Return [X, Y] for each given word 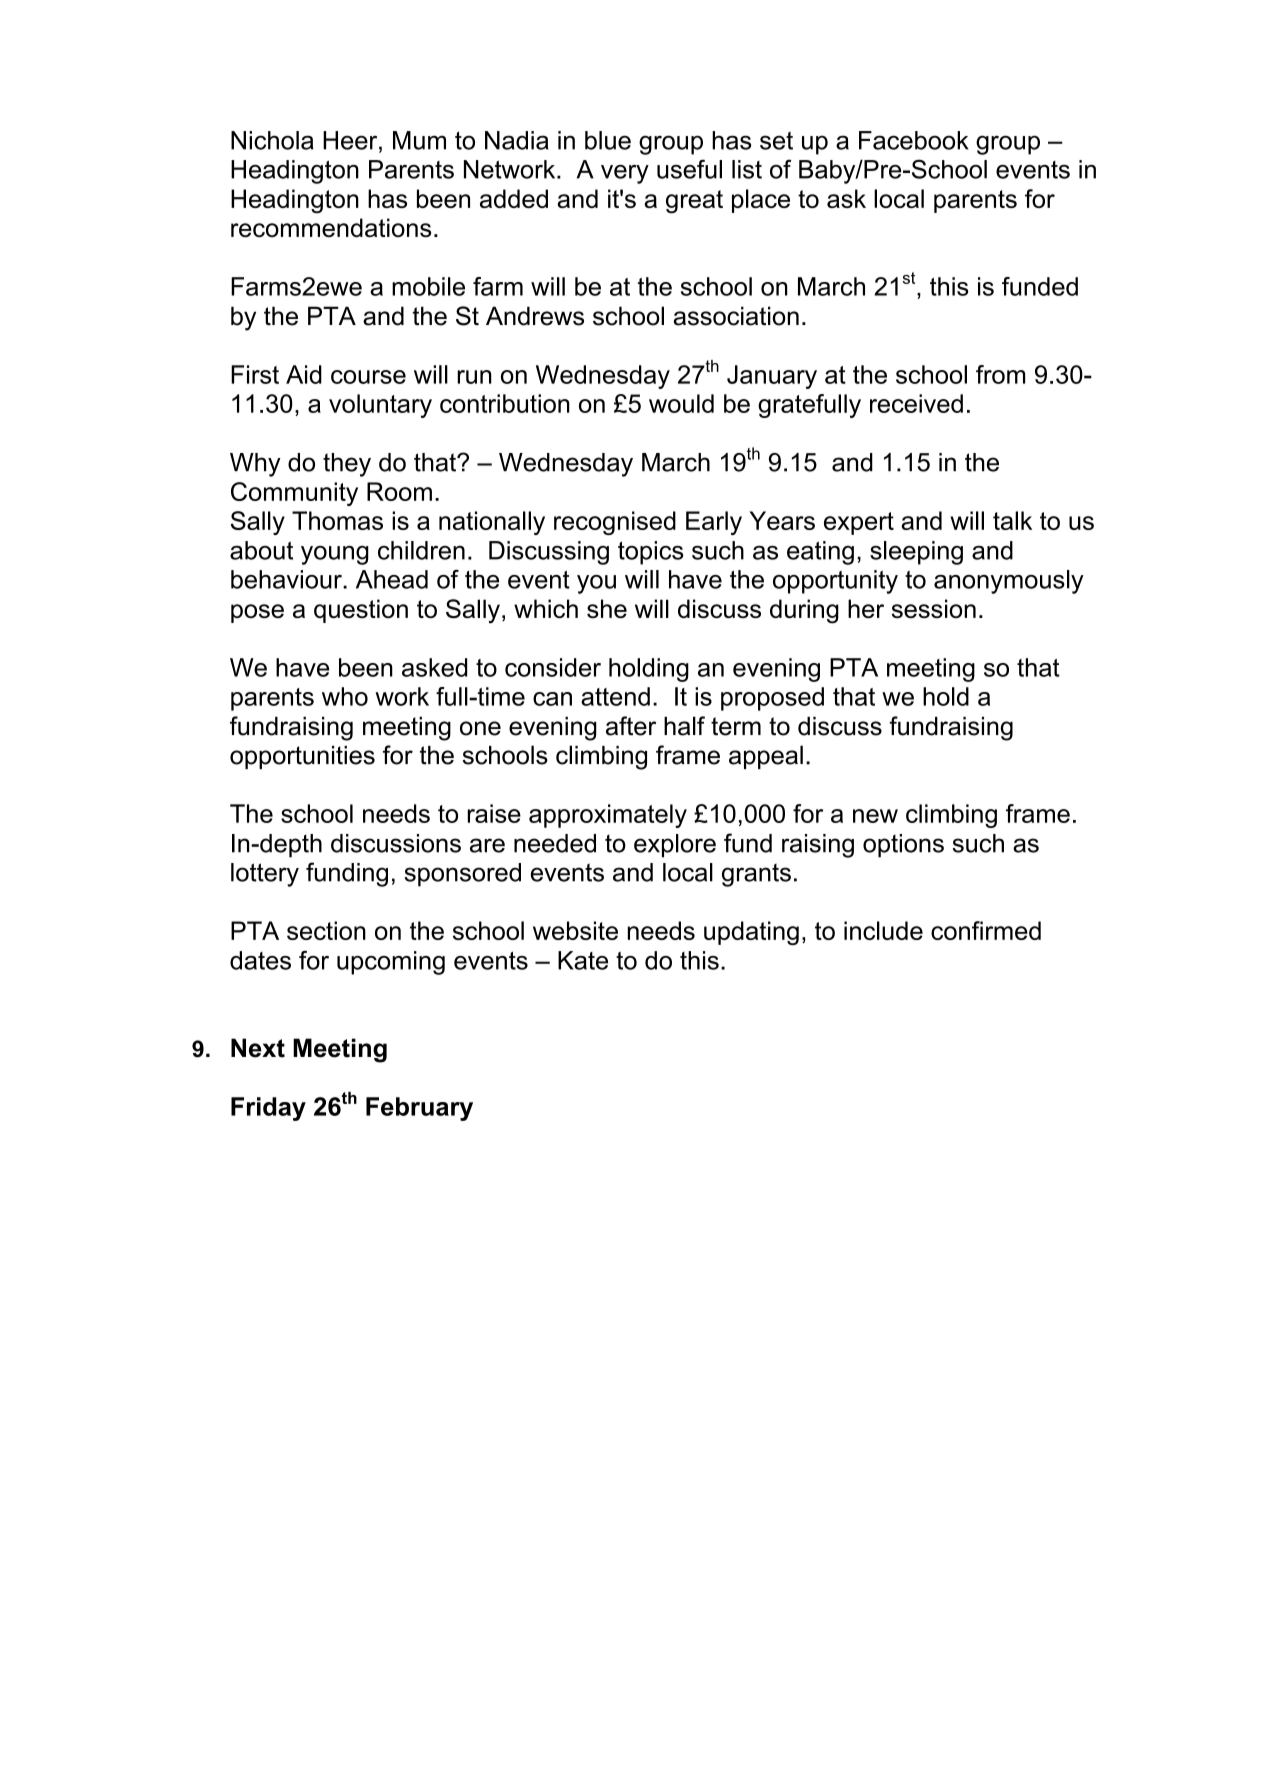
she [607, 608]
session [934, 608]
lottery [265, 875]
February [419, 1109]
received [916, 403]
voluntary [380, 406]
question [361, 611]
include [883, 930]
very [625, 174]
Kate [583, 960]
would [681, 403]
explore [675, 846]
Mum [419, 140]
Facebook [914, 140]
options [903, 846]
